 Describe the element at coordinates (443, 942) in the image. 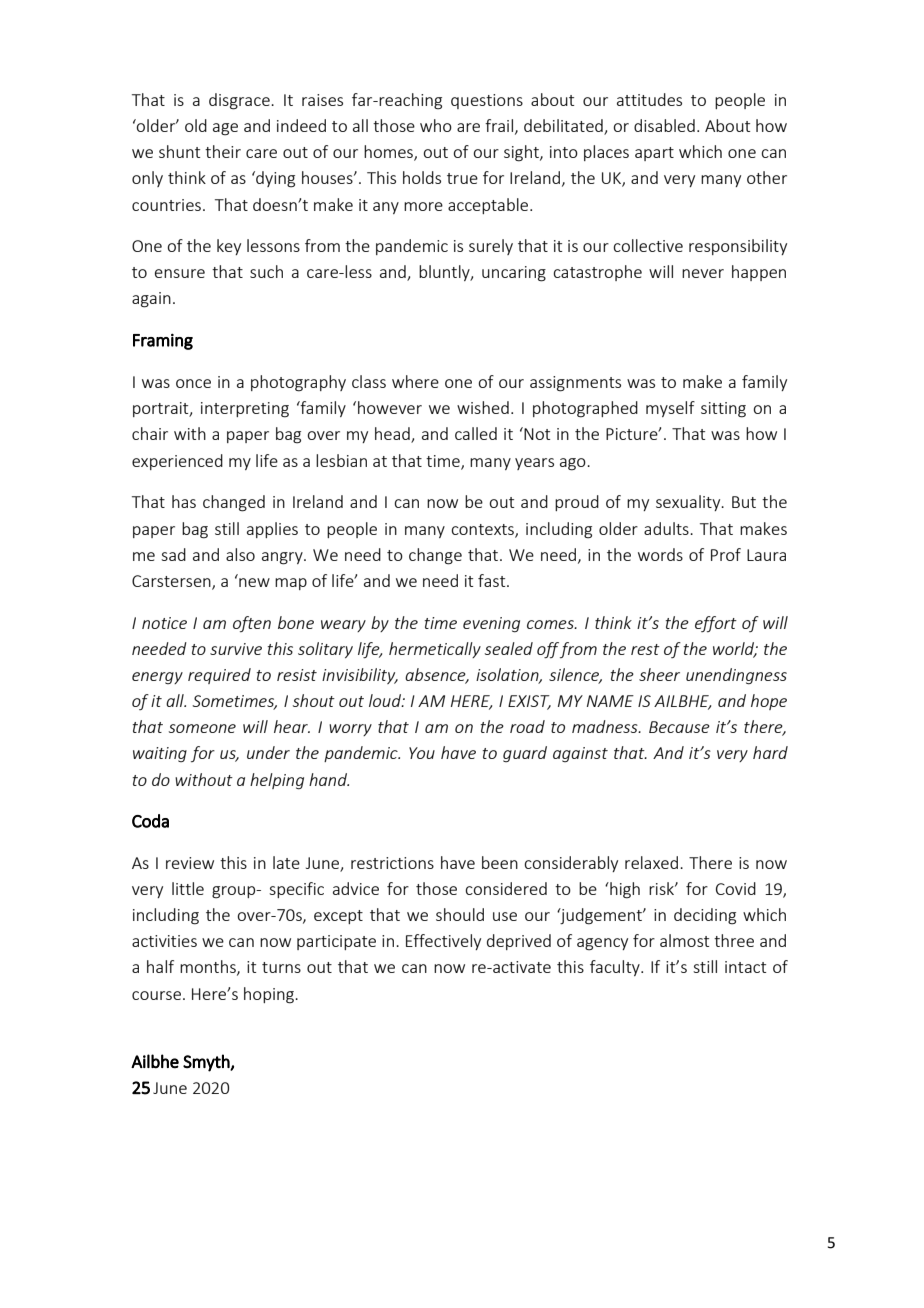

I see `Effectively` at that location.
